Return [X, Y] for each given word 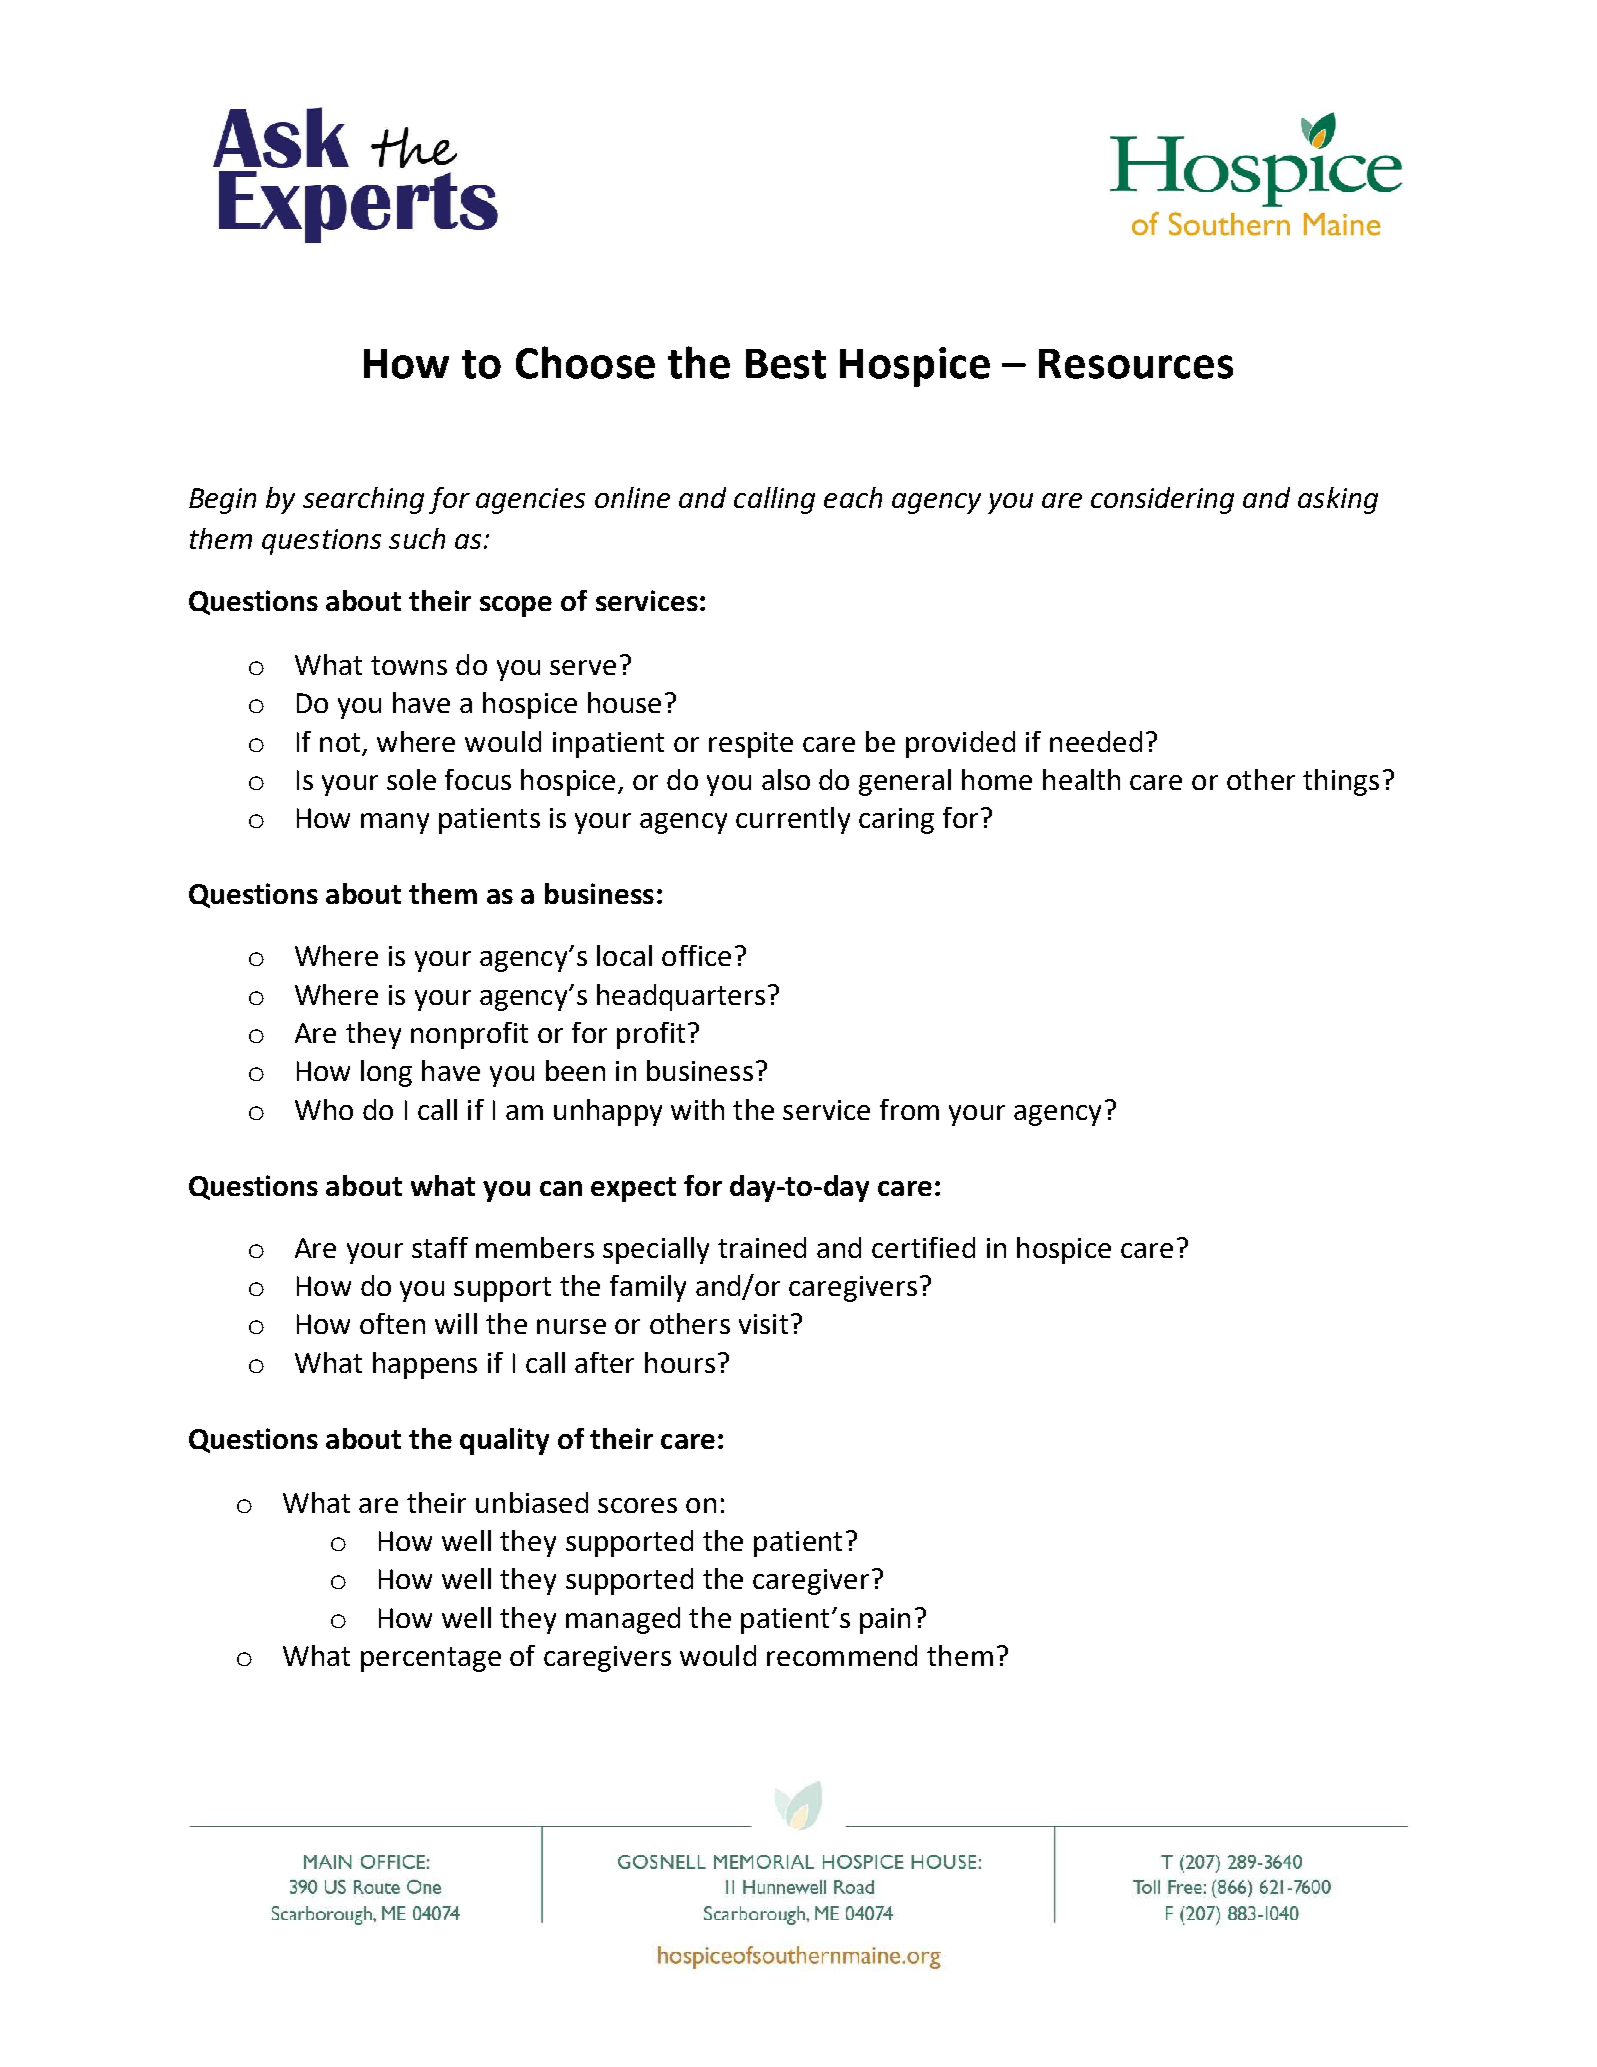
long [386, 1073]
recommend [842, 1655]
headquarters [681, 997]
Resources [1136, 364]
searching [363, 500]
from [909, 1109]
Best [786, 364]
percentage [431, 1659]
